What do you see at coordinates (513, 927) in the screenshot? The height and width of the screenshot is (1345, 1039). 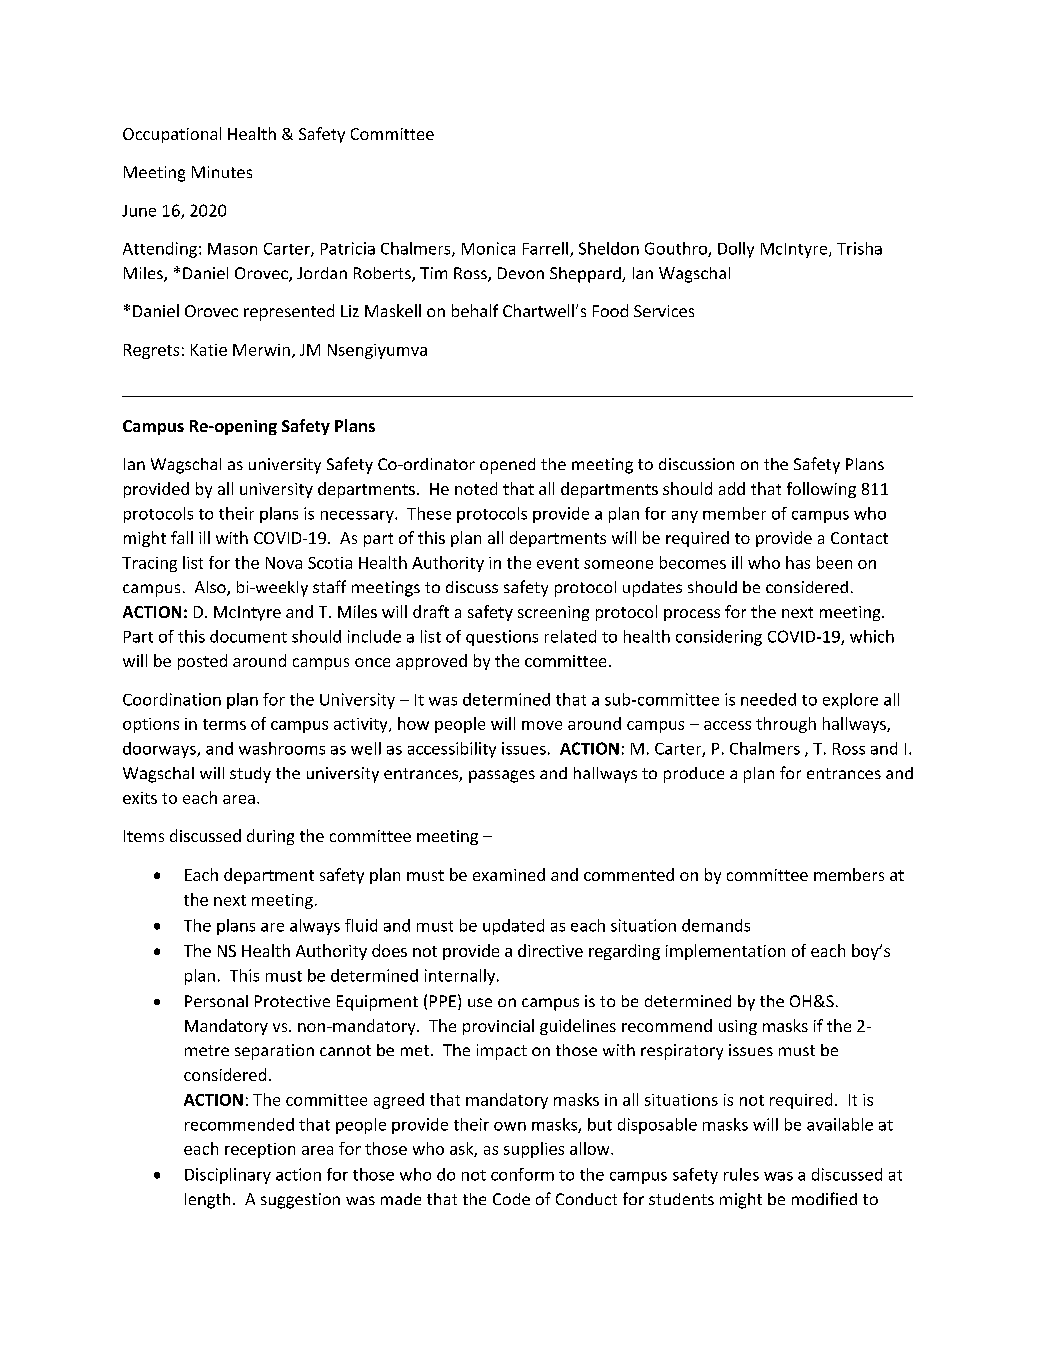 I see `updated` at bounding box center [513, 927].
